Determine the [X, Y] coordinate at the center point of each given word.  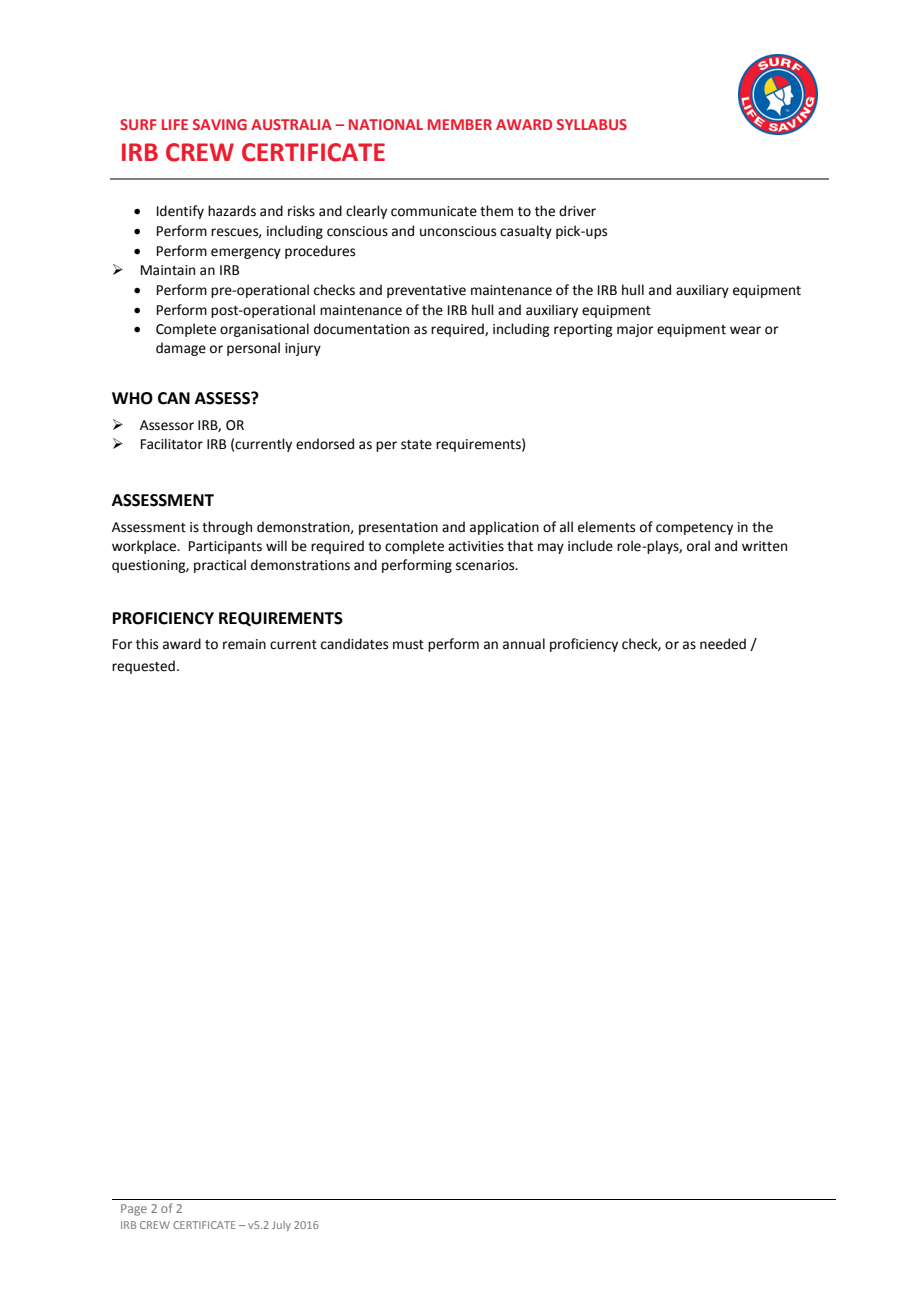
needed [723, 644]
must [408, 645]
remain [244, 644]
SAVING [220, 124]
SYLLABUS [592, 124]
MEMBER [460, 124]
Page [134, 1210]
